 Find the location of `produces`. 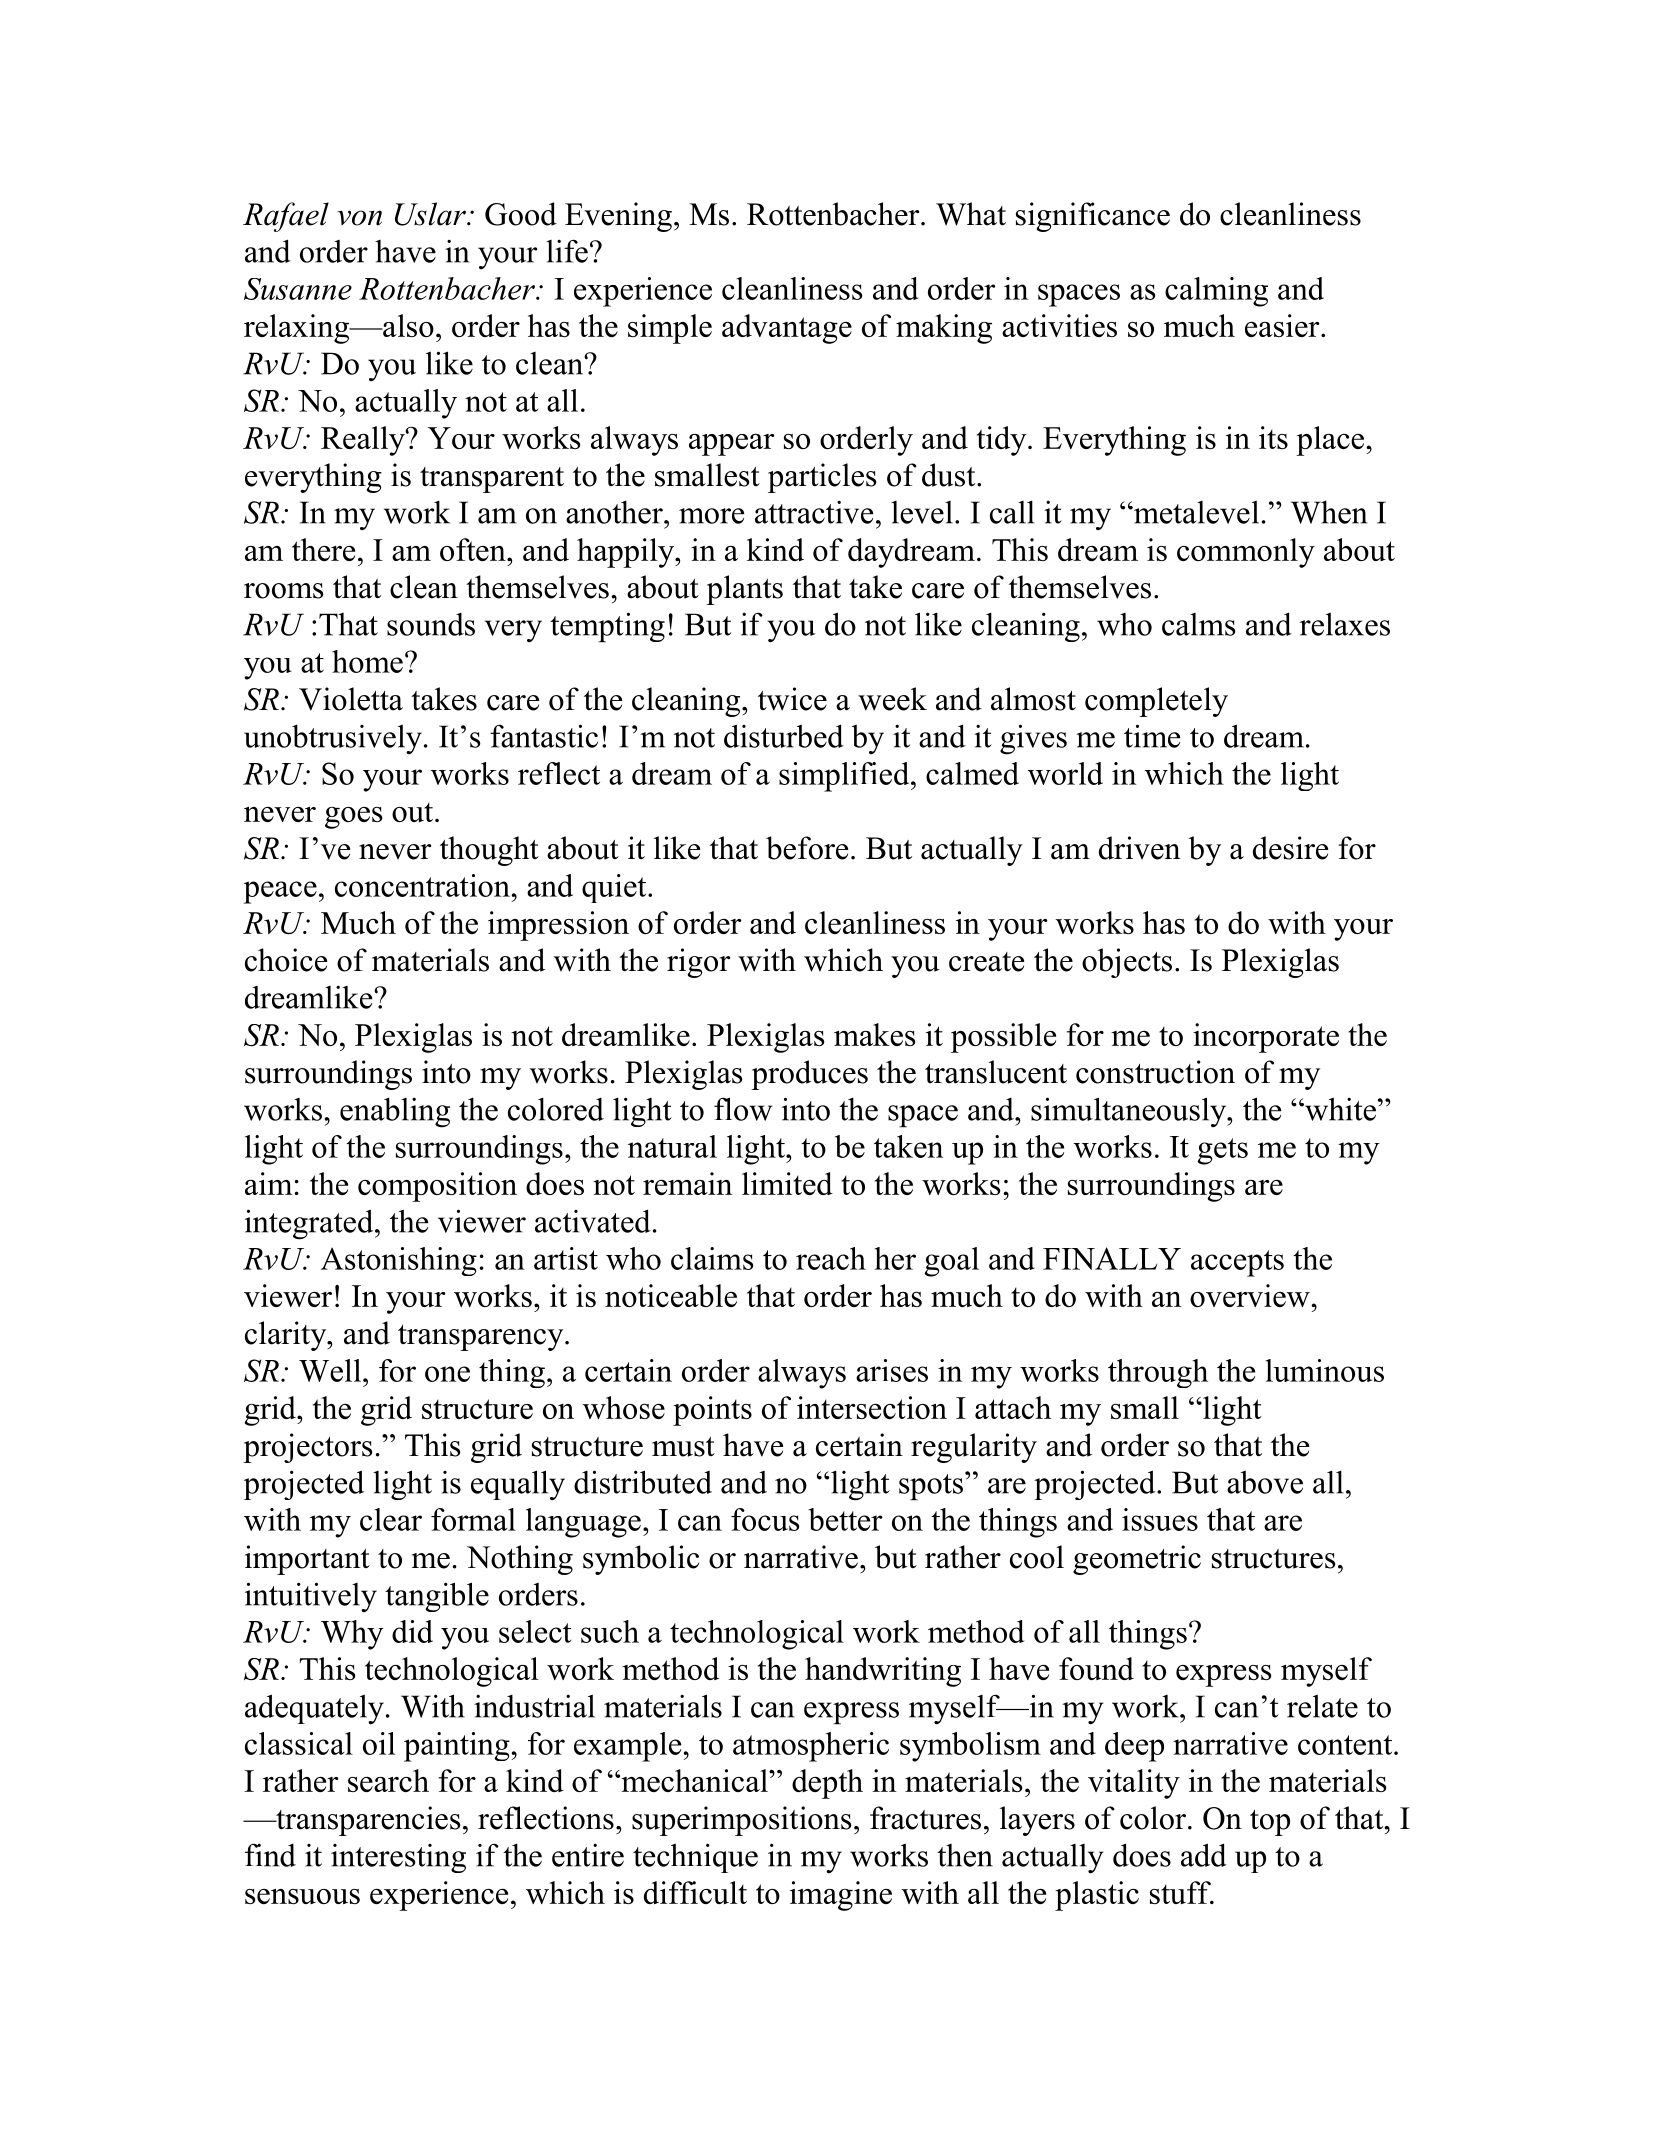

produces is located at coordinates (809, 1075).
